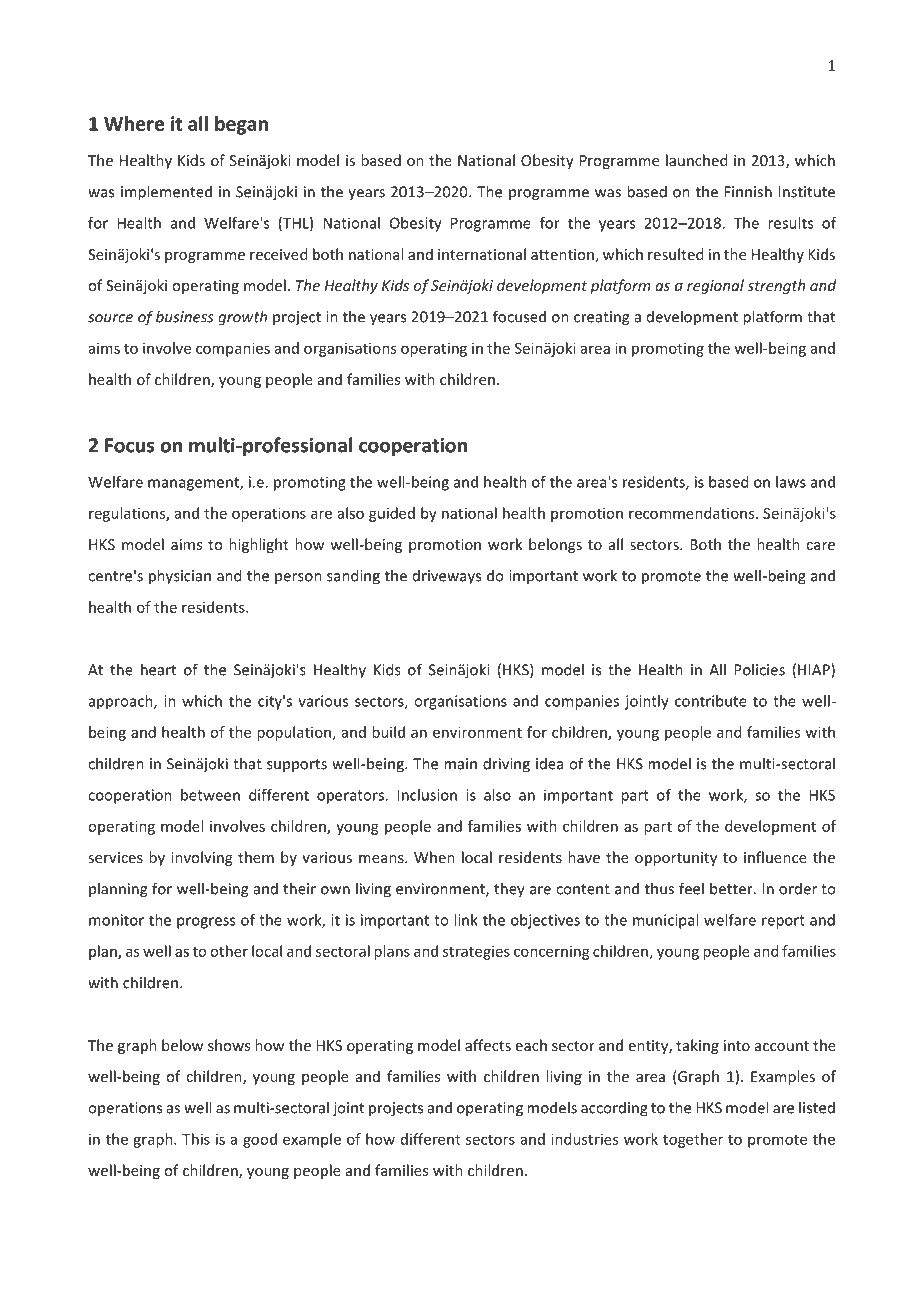  Describe the element at coordinates (775, 857) in the screenshot. I see `influence` at that location.
